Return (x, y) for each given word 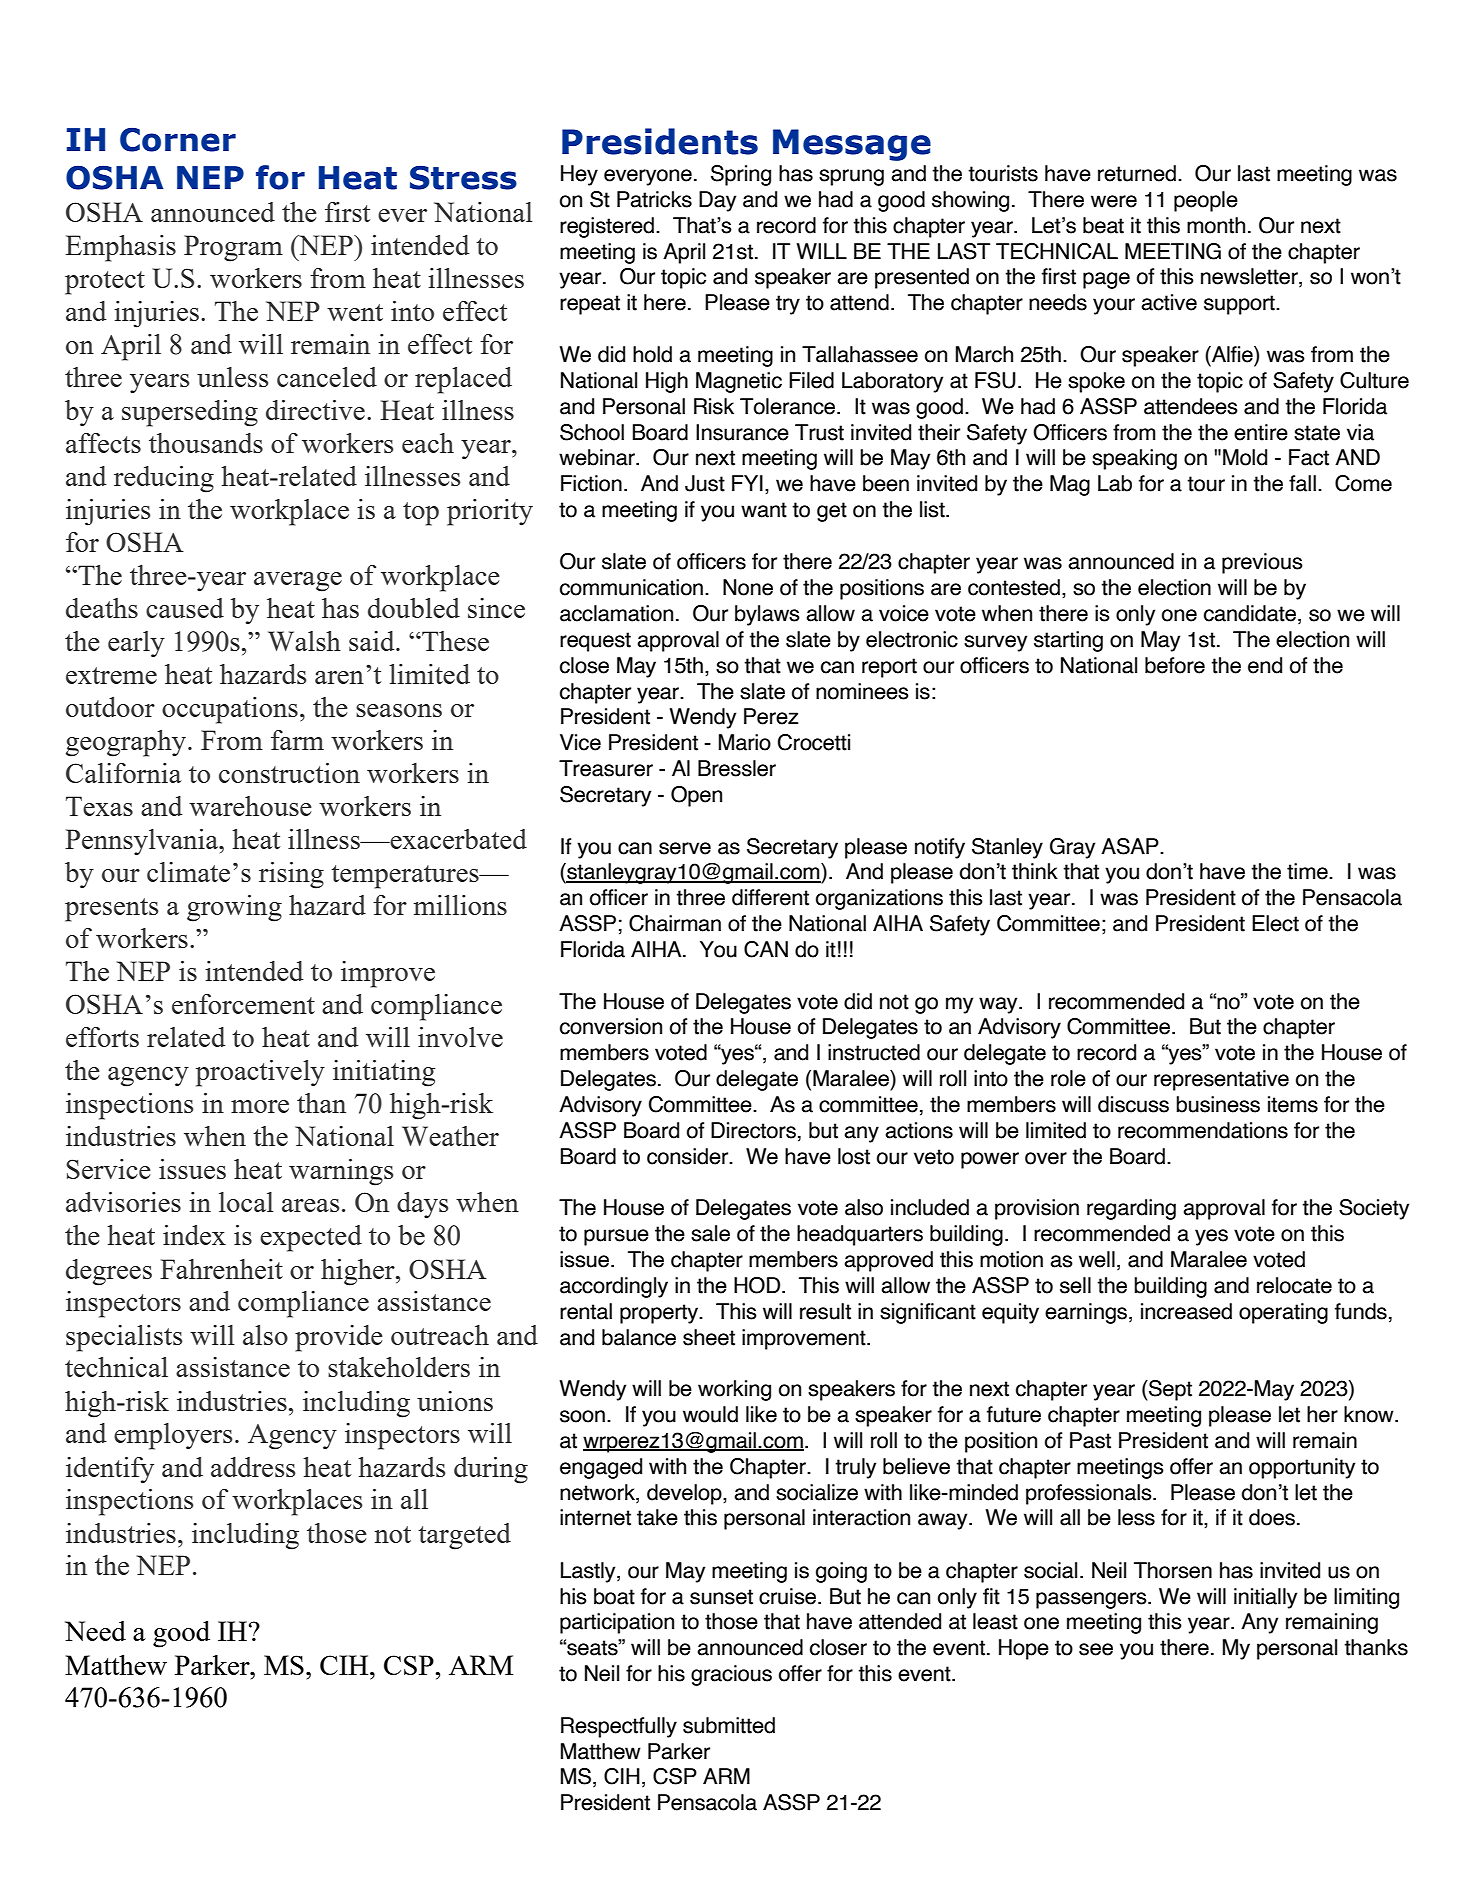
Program (233, 248)
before (1175, 665)
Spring (741, 175)
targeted (464, 1536)
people (1206, 201)
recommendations (1203, 1130)
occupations (230, 710)
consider (689, 1156)
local (246, 1202)
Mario (745, 742)
